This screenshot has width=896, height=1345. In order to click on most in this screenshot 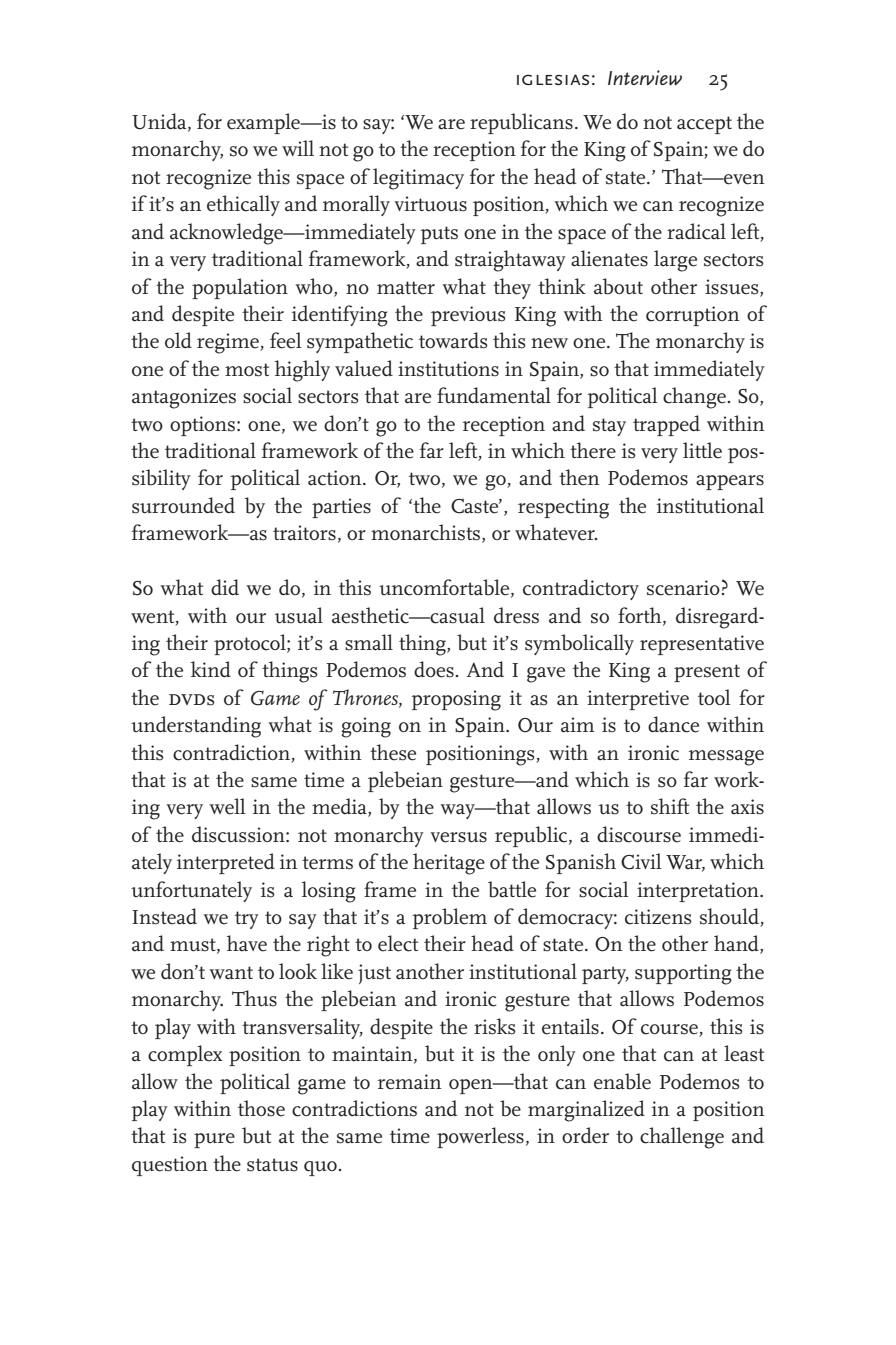, I will do `click(247, 370)`.
